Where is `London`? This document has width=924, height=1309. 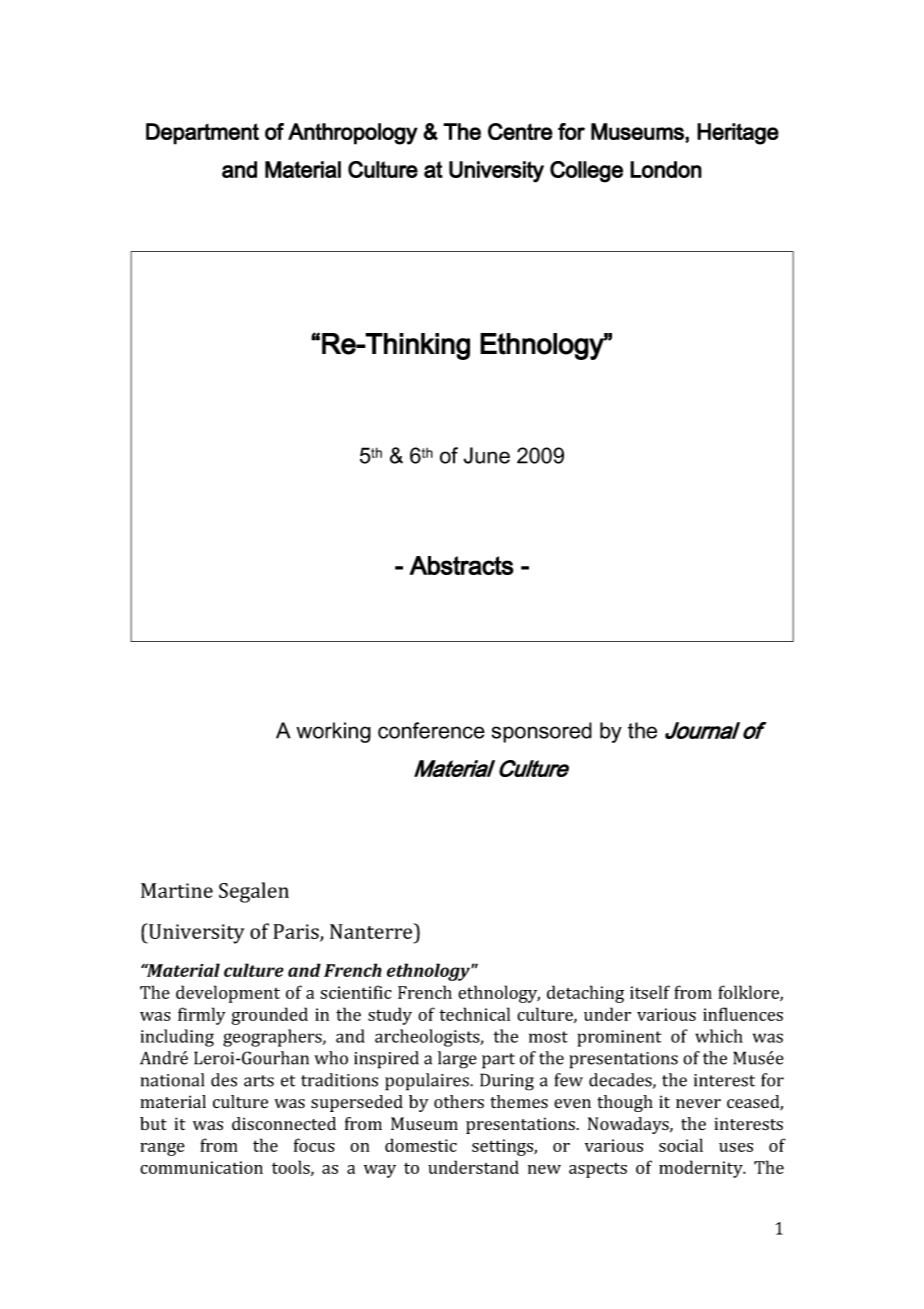 London is located at coordinates (666, 169).
